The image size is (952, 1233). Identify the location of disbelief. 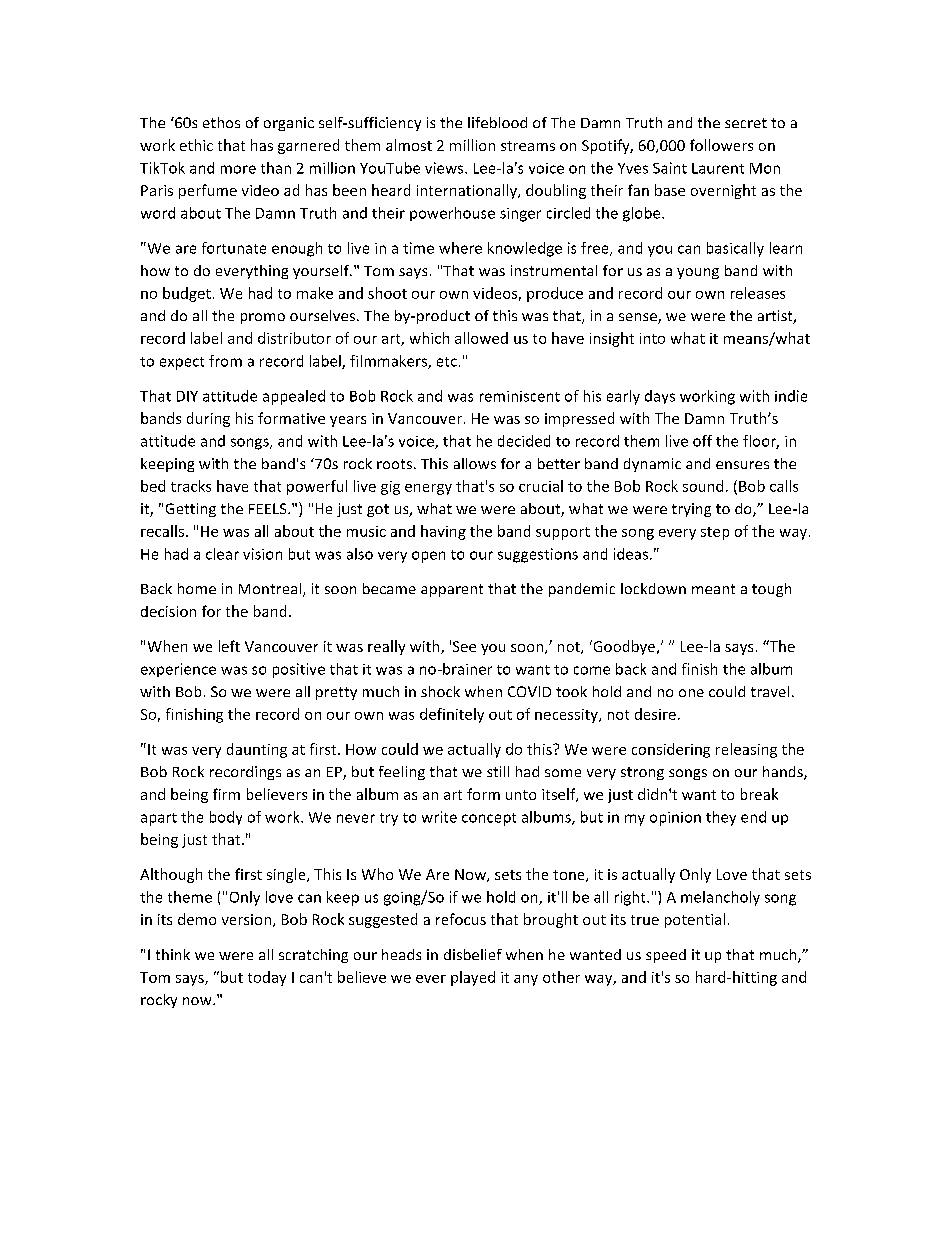
(473, 954).
